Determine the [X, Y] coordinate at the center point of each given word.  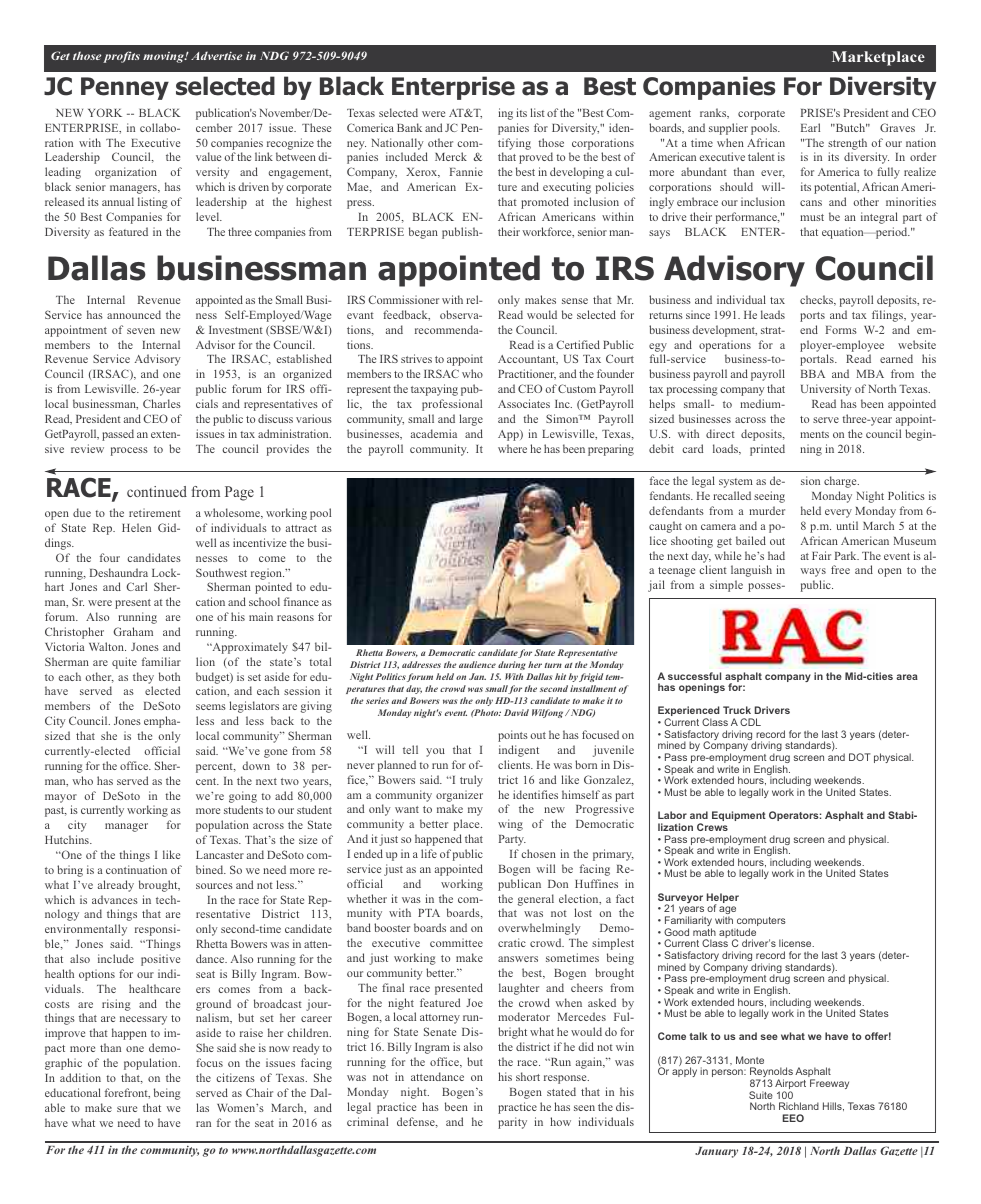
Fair [821, 555]
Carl [137, 586]
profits [121, 57]
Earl [810, 127]
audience [477, 664]
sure [127, 1109]
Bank [409, 127]
